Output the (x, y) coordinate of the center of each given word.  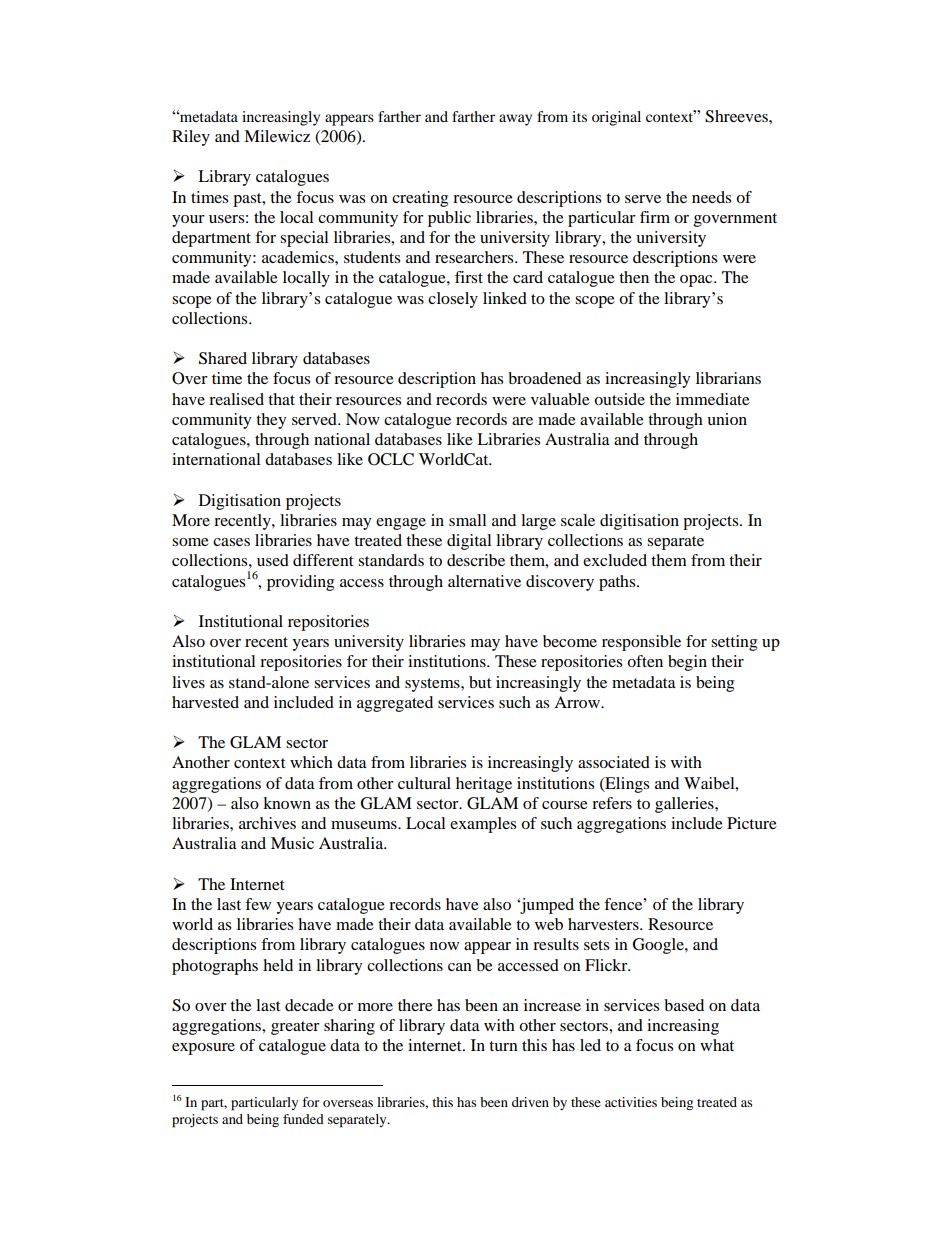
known (287, 803)
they (271, 421)
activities (631, 1102)
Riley (191, 138)
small (467, 520)
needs (711, 197)
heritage (484, 785)
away (515, 120)
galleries (685, 805)
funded (303, 1119)
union (727, 419)
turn (503, 1046)
